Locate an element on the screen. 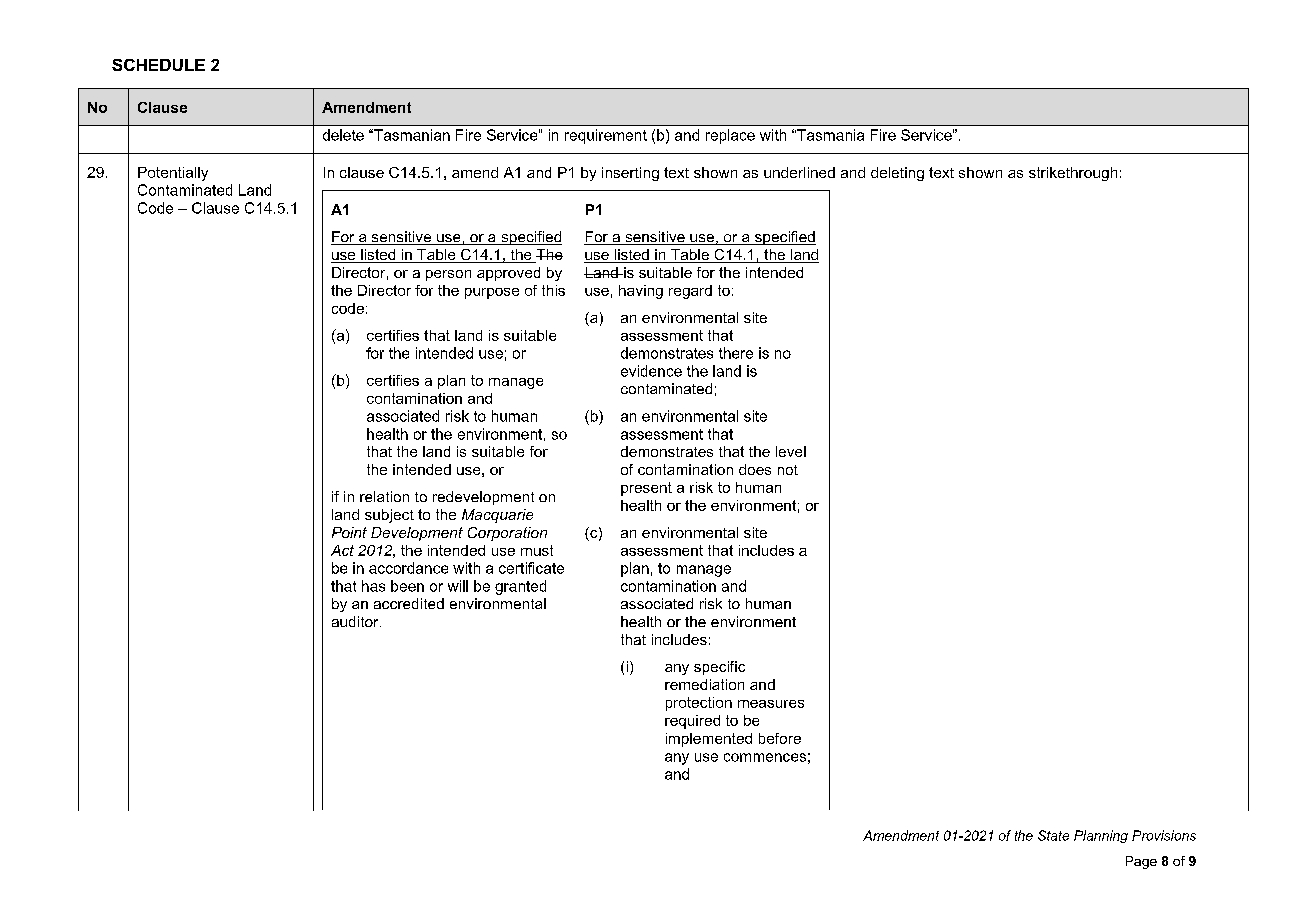  requirement is located at coordinates (606, 136).
